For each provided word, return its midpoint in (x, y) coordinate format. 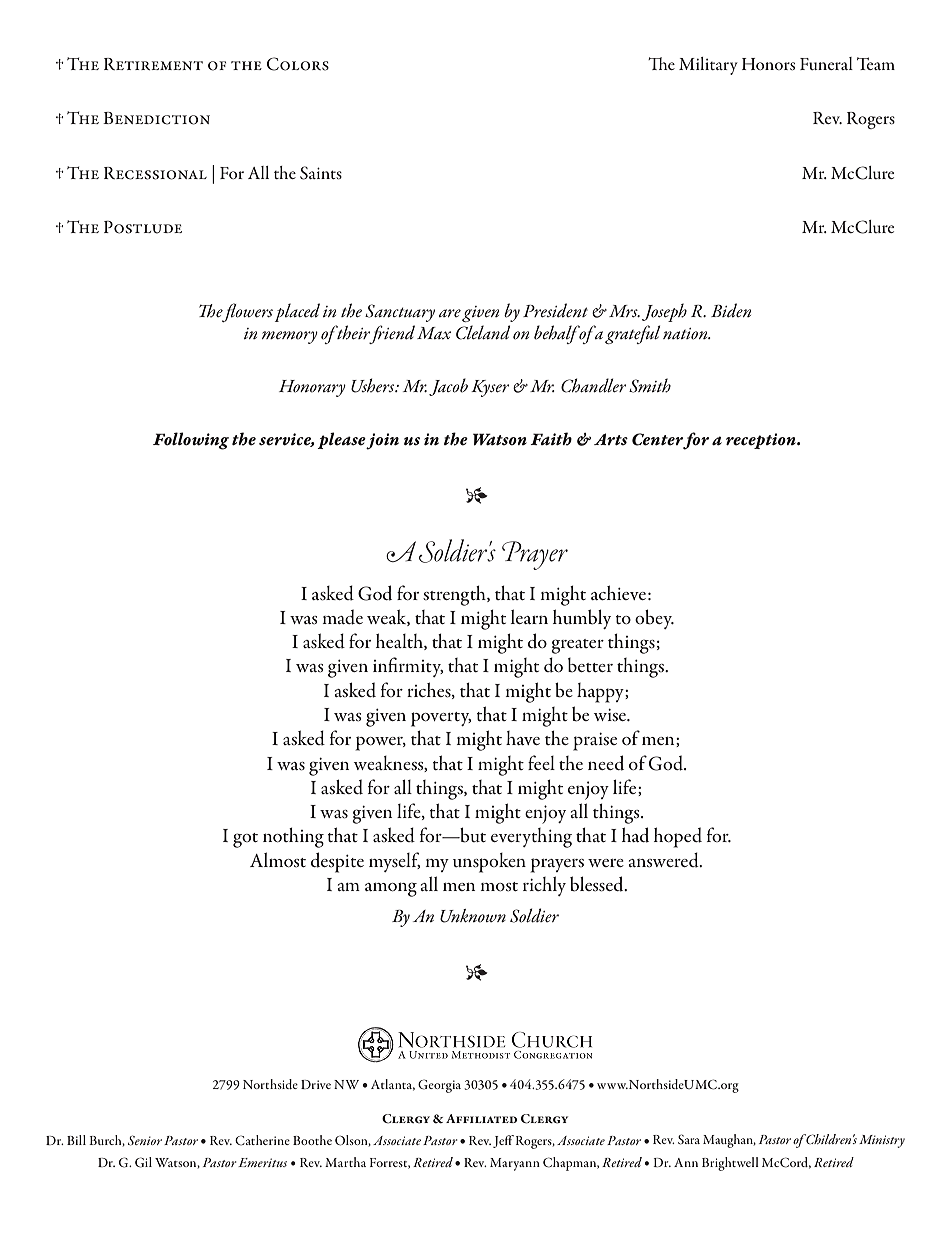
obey (654, 619)
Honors (768, 64)
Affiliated (481, 1118)
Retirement (153, 64)
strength (455, 596)
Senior (145, 1140)
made (342, 617)
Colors (298, 64)
